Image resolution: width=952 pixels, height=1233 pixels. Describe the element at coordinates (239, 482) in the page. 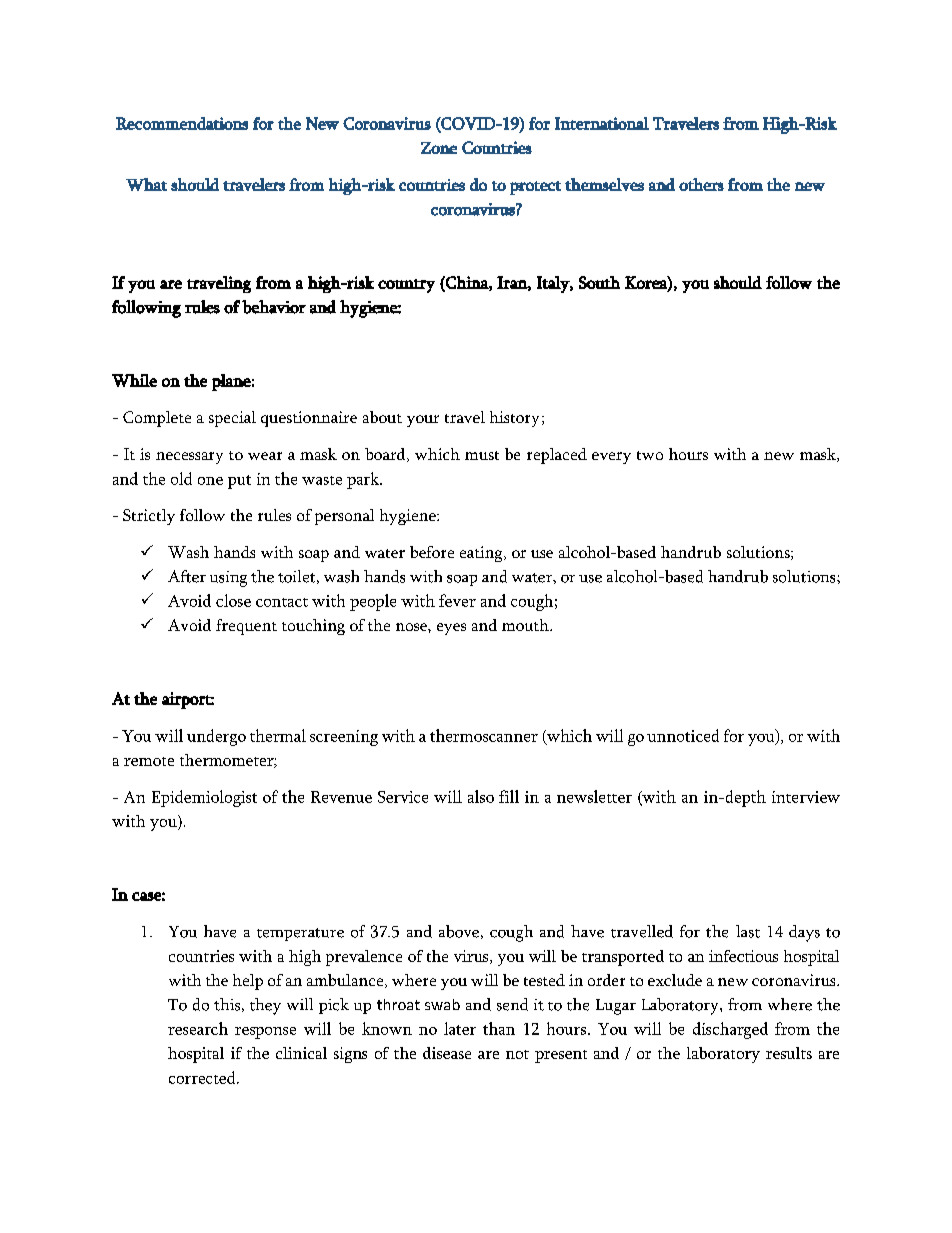

I see `put` at that location.
